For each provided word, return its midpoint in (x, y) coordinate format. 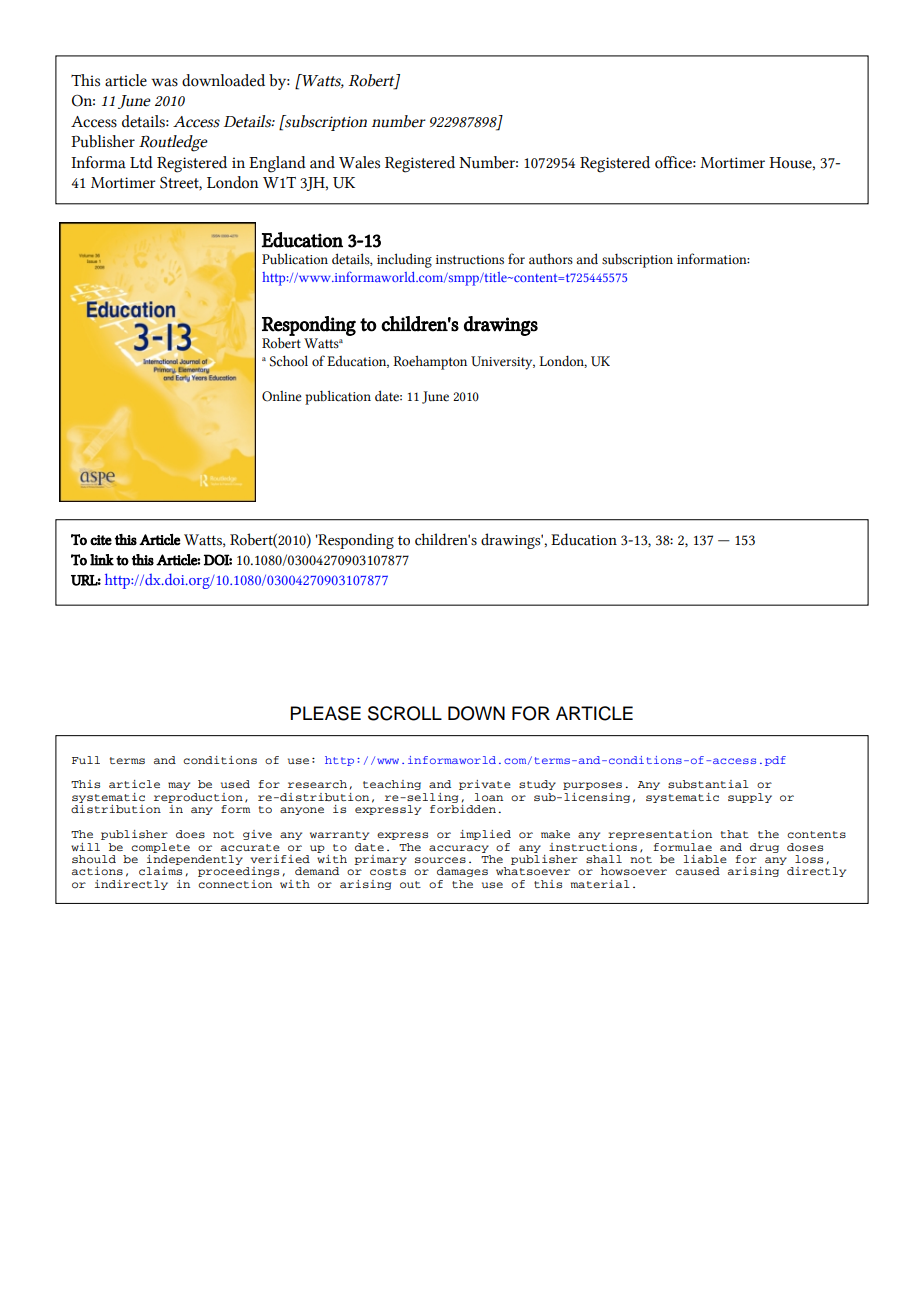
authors (551, 259)
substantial (708, 784)
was (164, 82)
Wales (359, 162)
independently (195, 858)
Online (282, 396)
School (289, 361)
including (404, 260)
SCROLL (405, 713)
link (102, 560)
